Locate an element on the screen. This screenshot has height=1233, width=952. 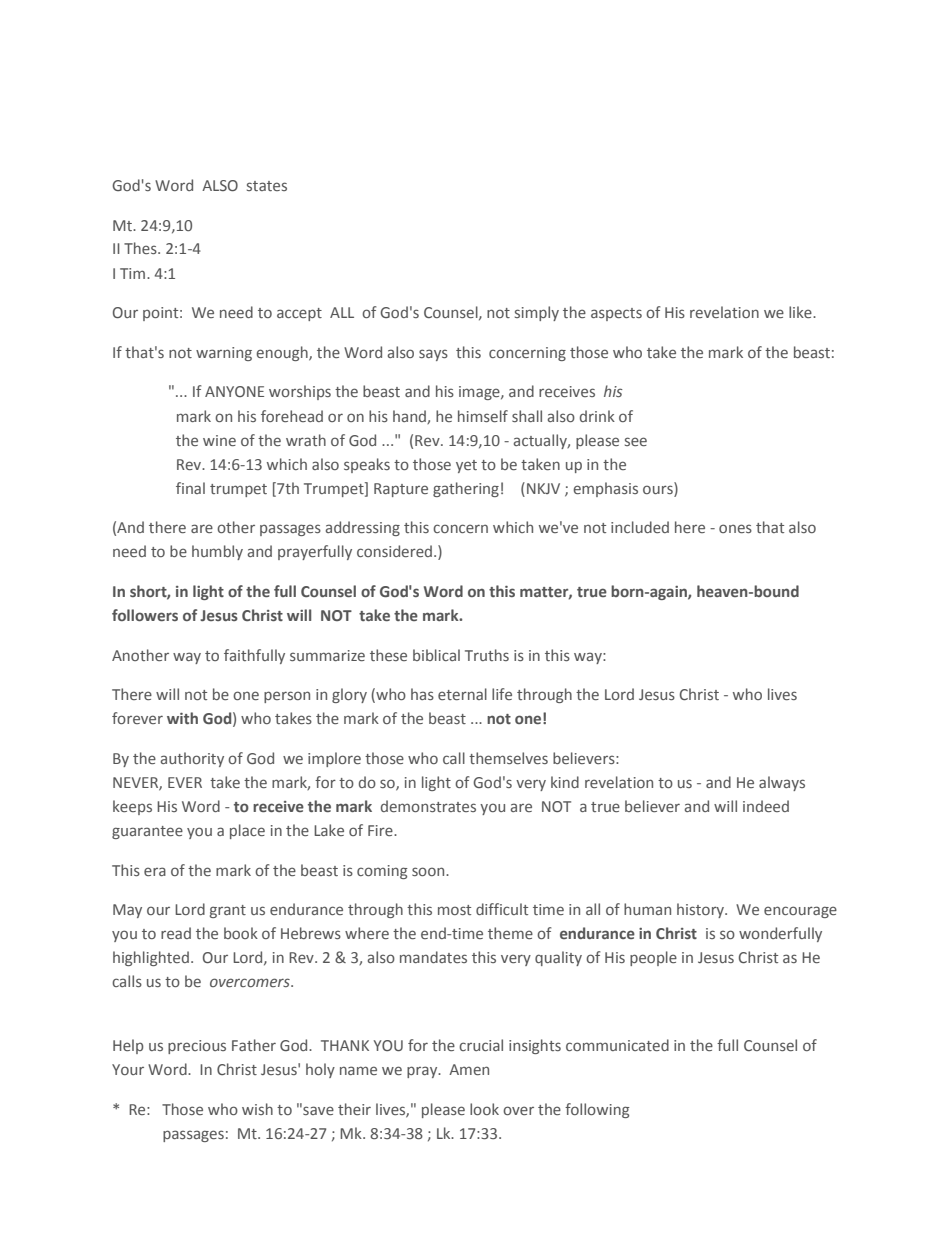
humbly is located at coordinates (217, 552).
